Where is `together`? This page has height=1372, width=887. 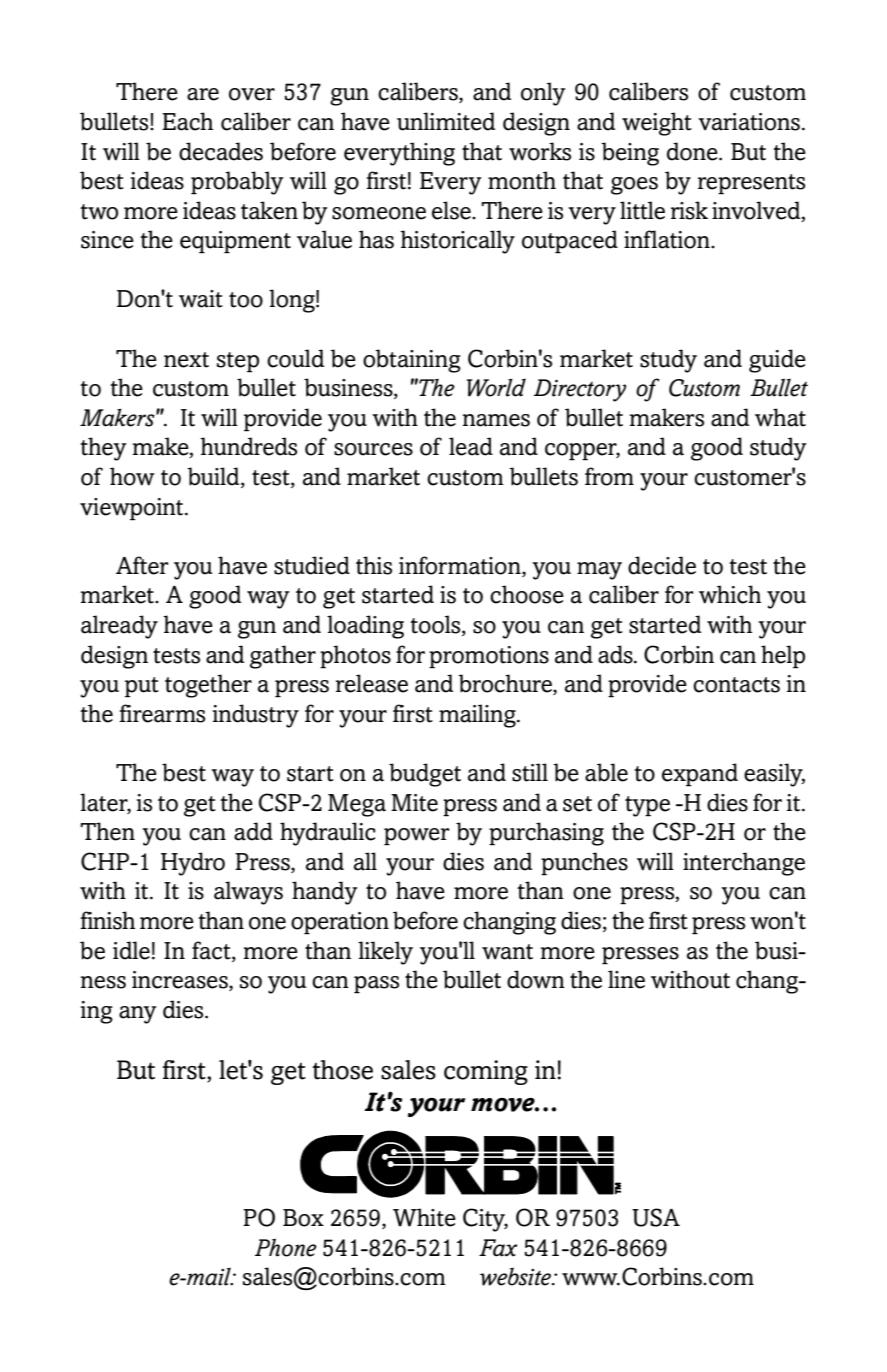 together is located at coordinates (208, 686).
